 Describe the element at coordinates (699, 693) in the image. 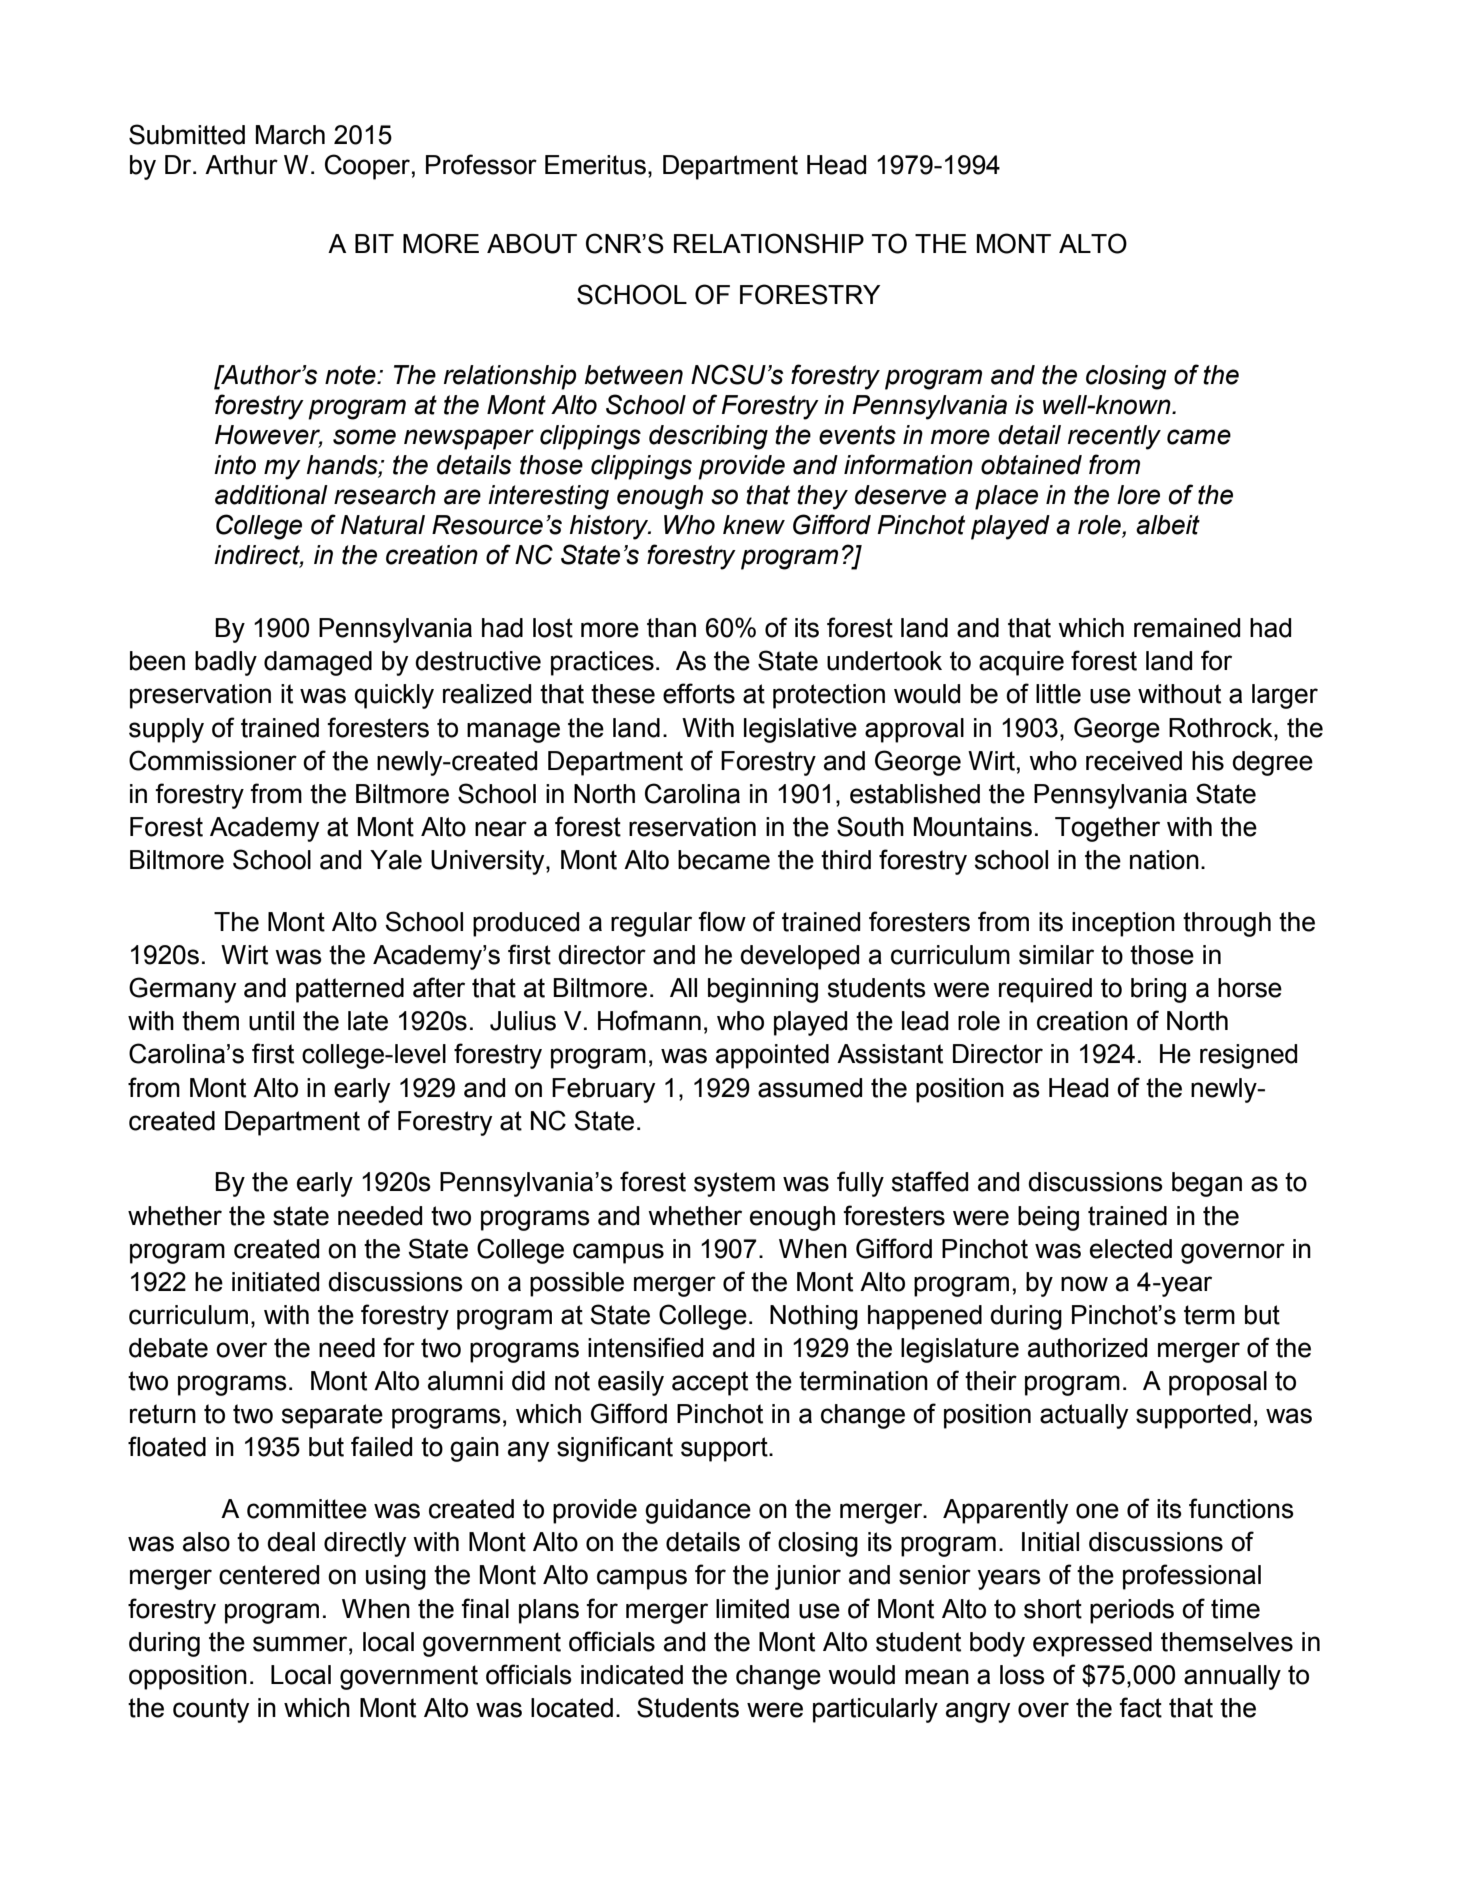

I see `efforts` at that location.
